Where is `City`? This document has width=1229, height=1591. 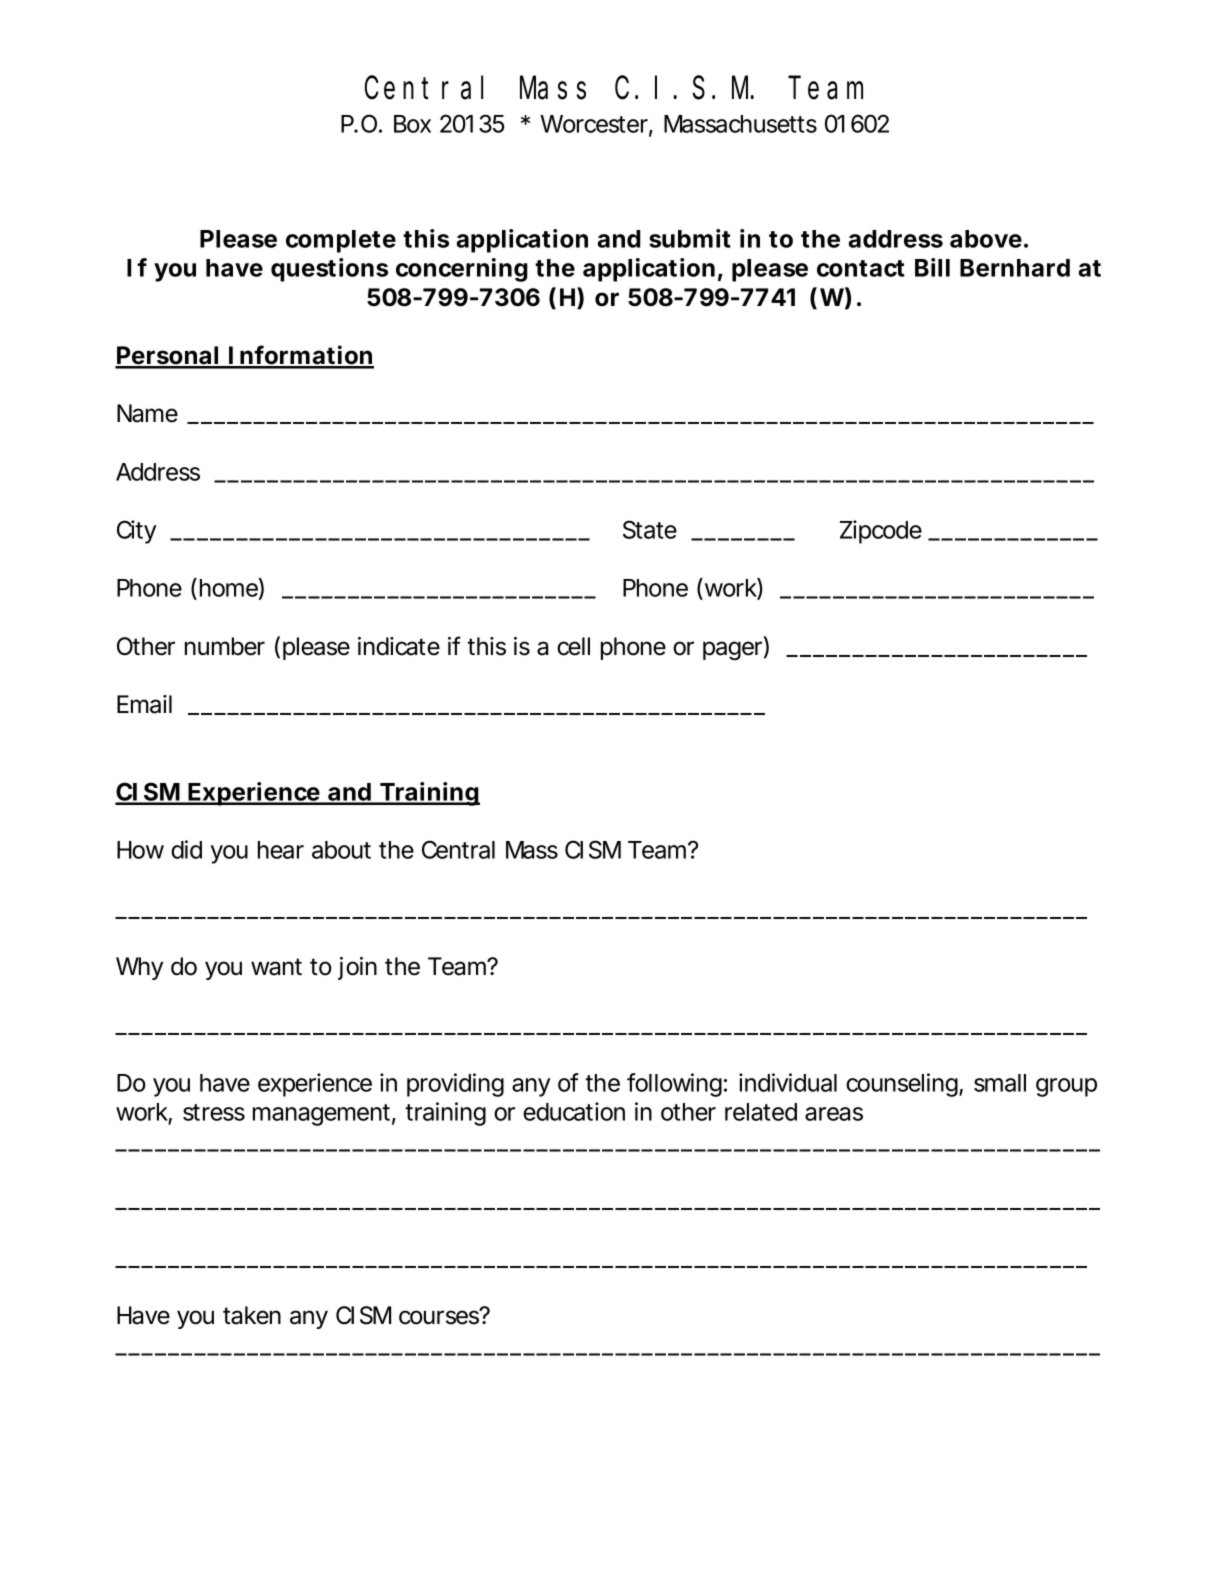
City is located at coordinates (136, 532).
